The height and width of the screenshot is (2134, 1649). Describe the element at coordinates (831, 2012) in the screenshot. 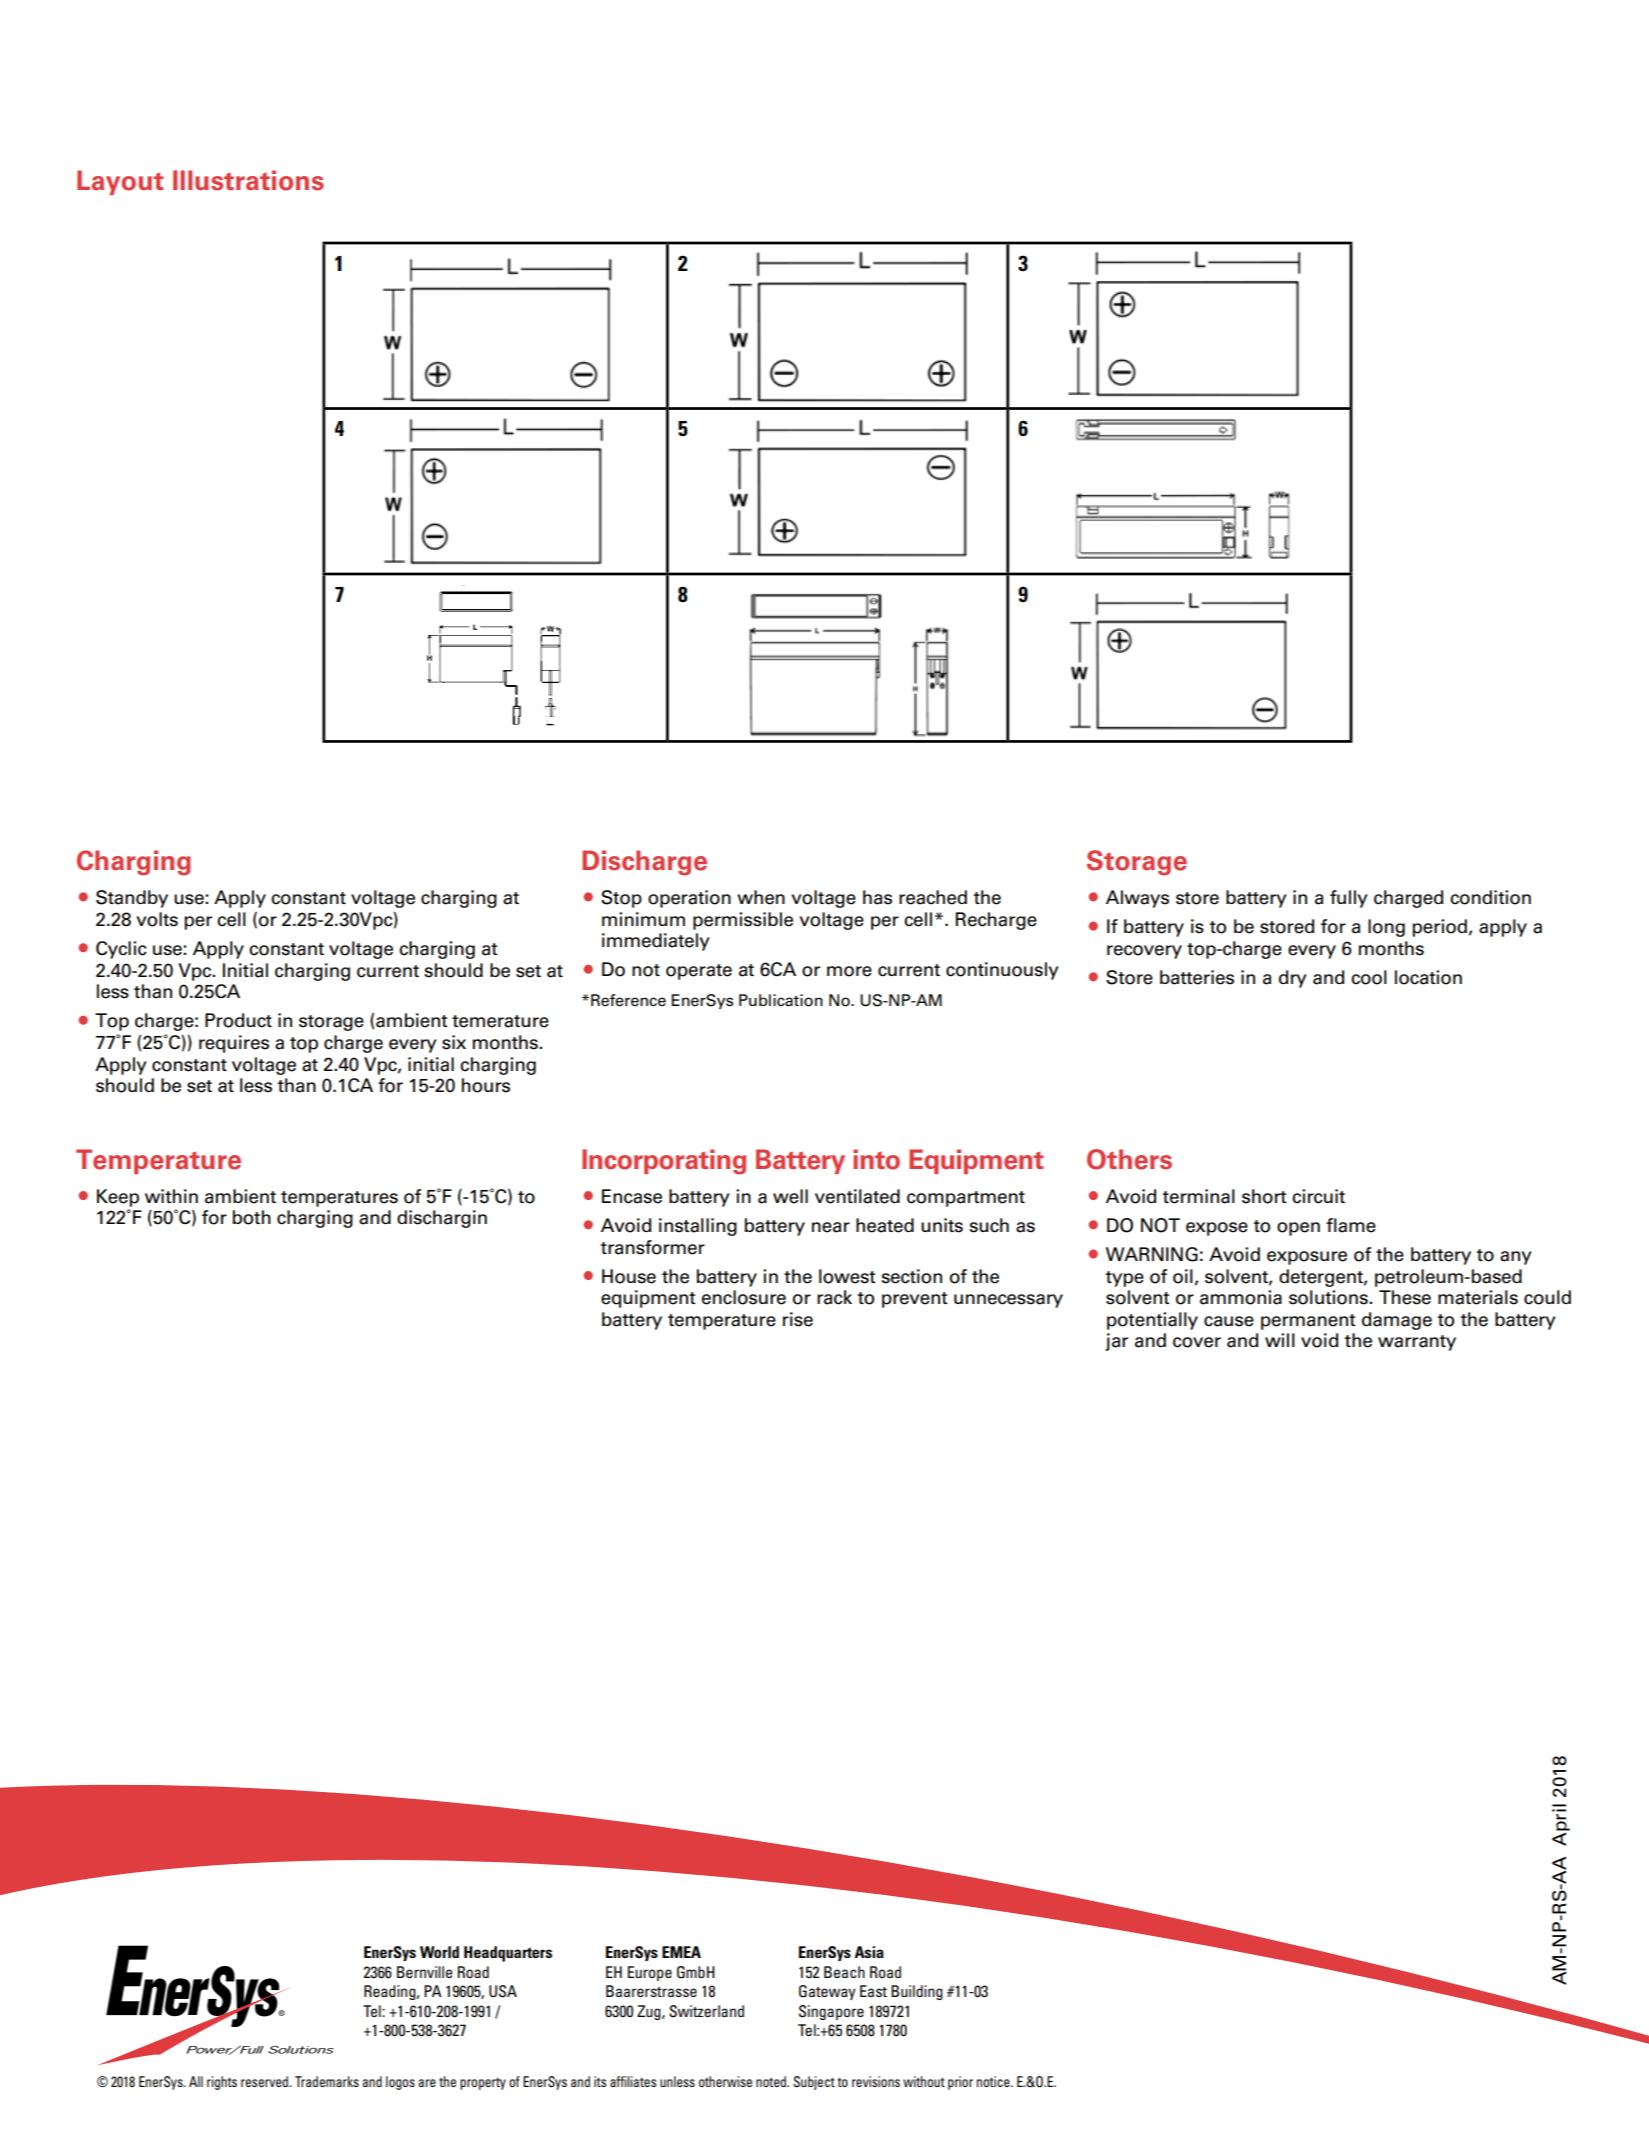

I see `Singapore` at that location.
